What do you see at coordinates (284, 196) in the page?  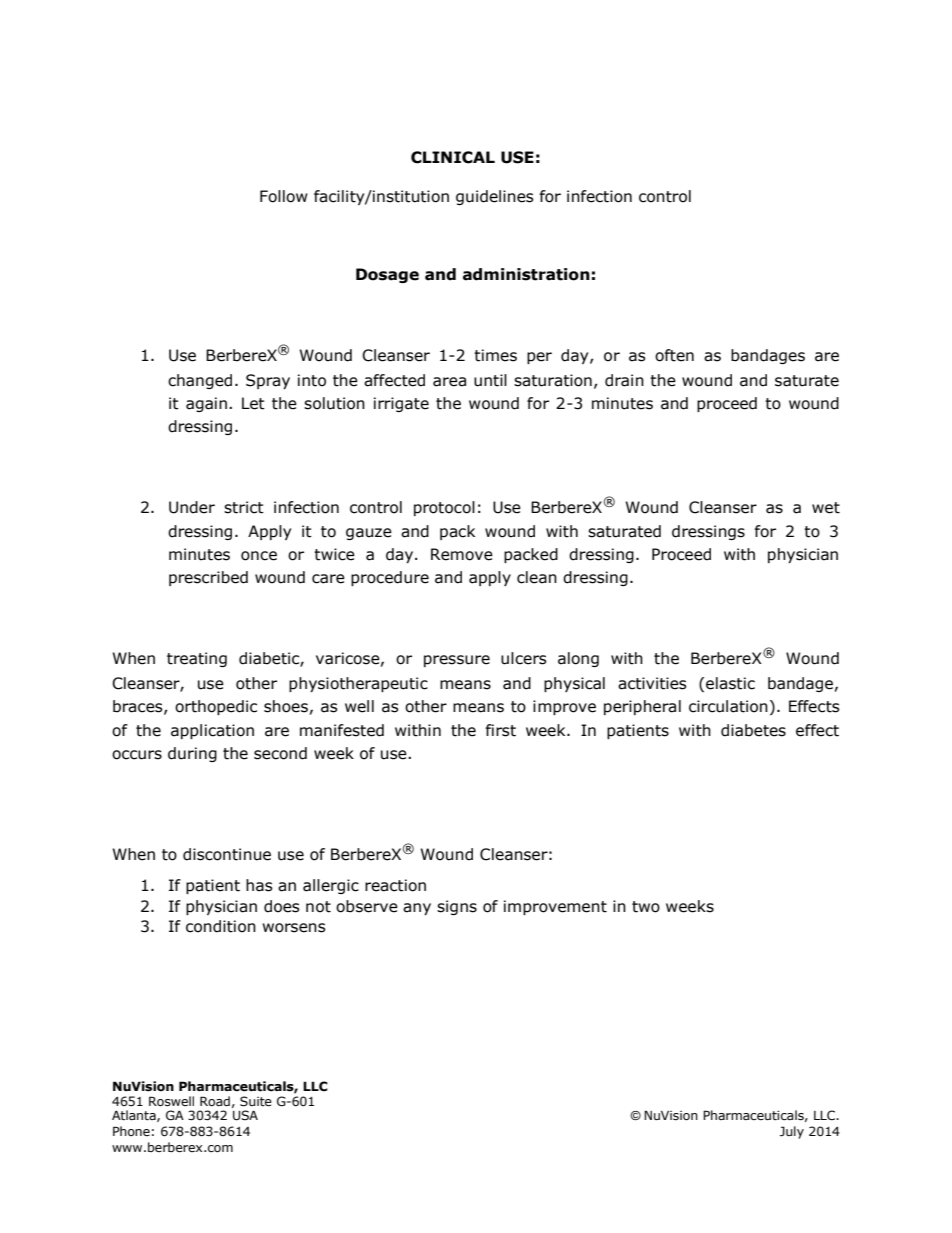 I see `Follow` at bounding box center [284, 196].
